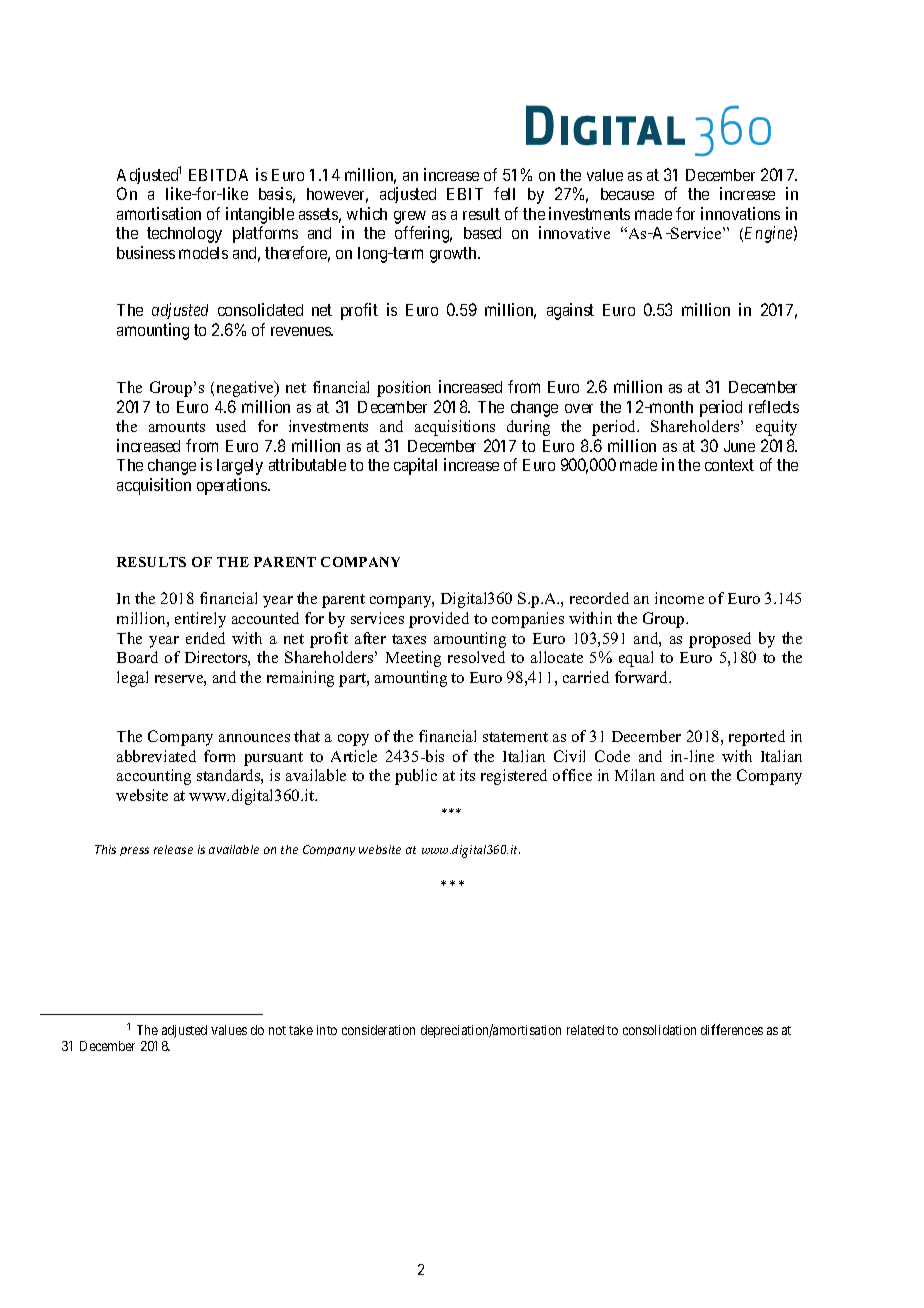 Image resolution: width=924 pixels, height=1308 pixels. Describe the element at coordinates (411, 219) in the screenshot. I see `grew` at that location.
